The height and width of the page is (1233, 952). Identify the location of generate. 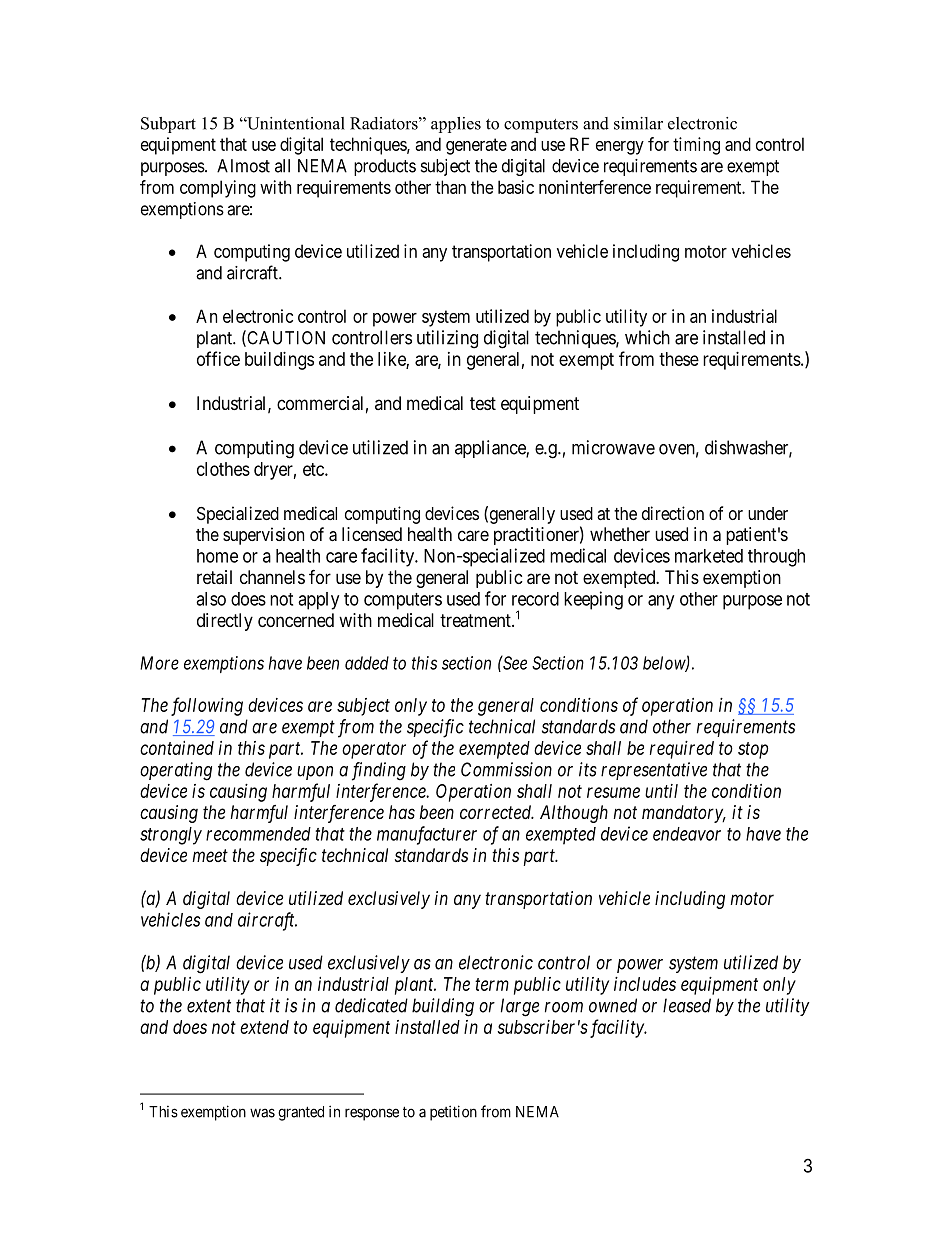
(476, 146).
